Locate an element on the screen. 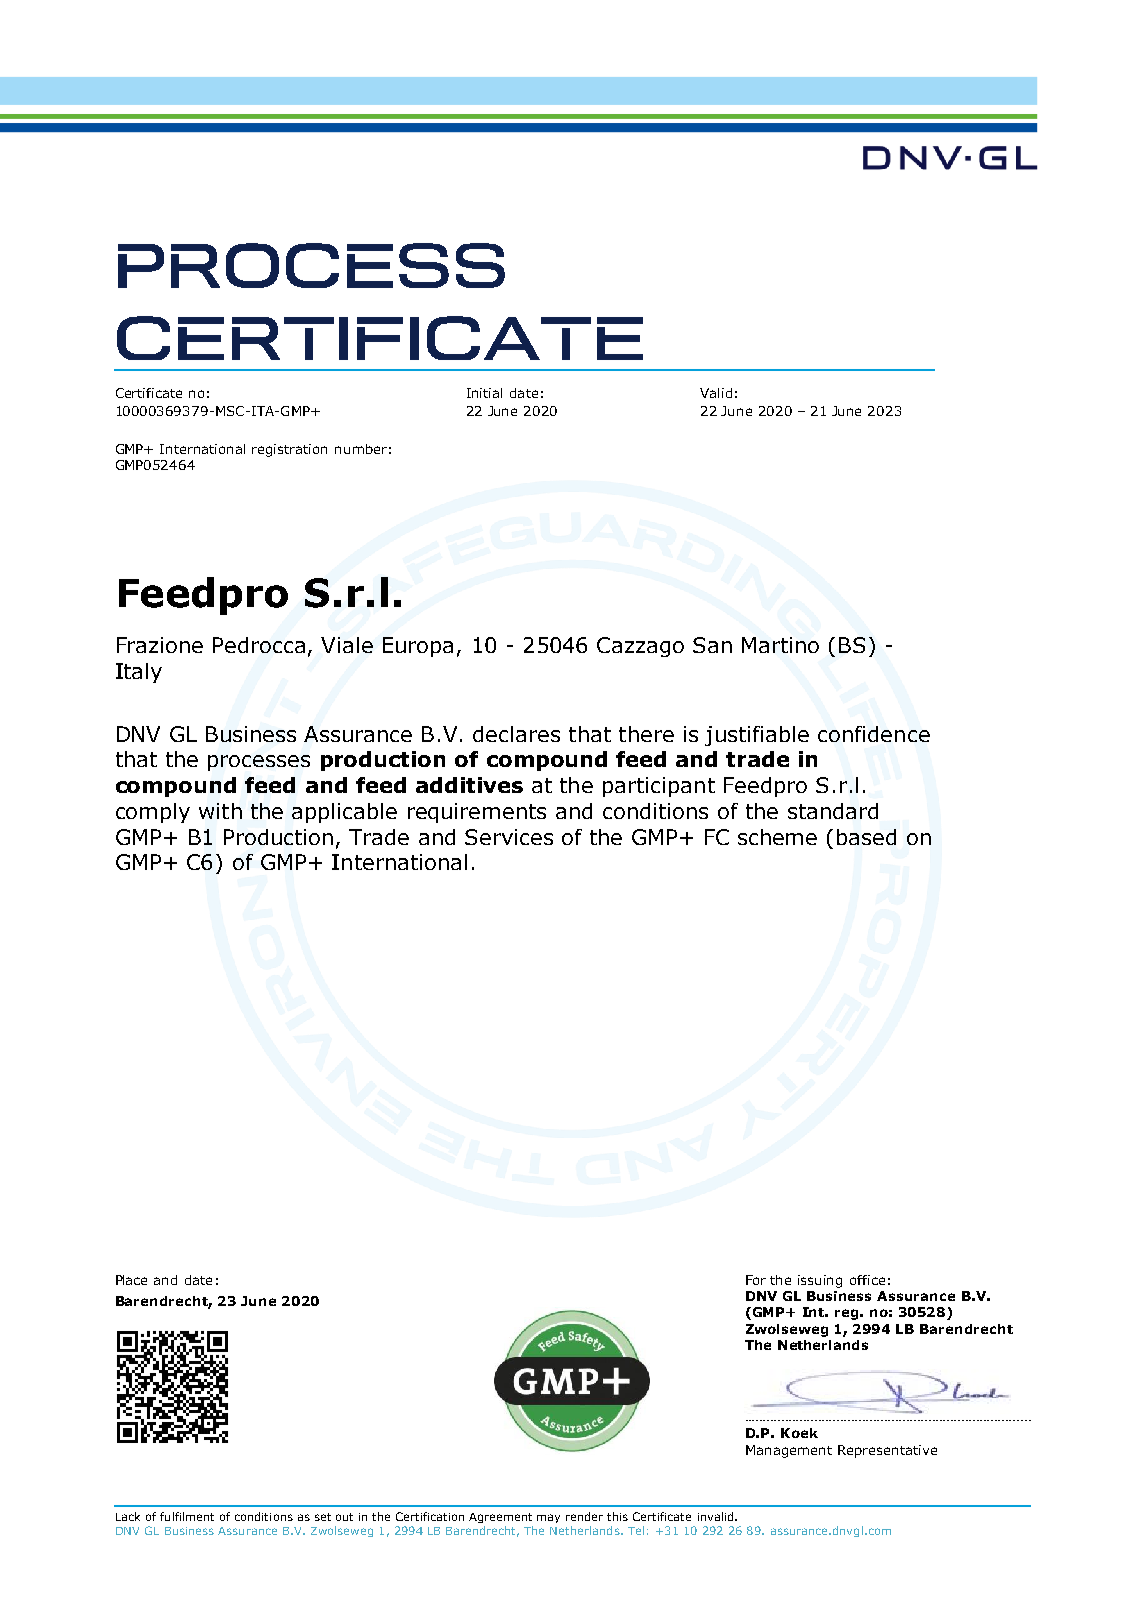  scheme is located at coordinates (777, 837).
